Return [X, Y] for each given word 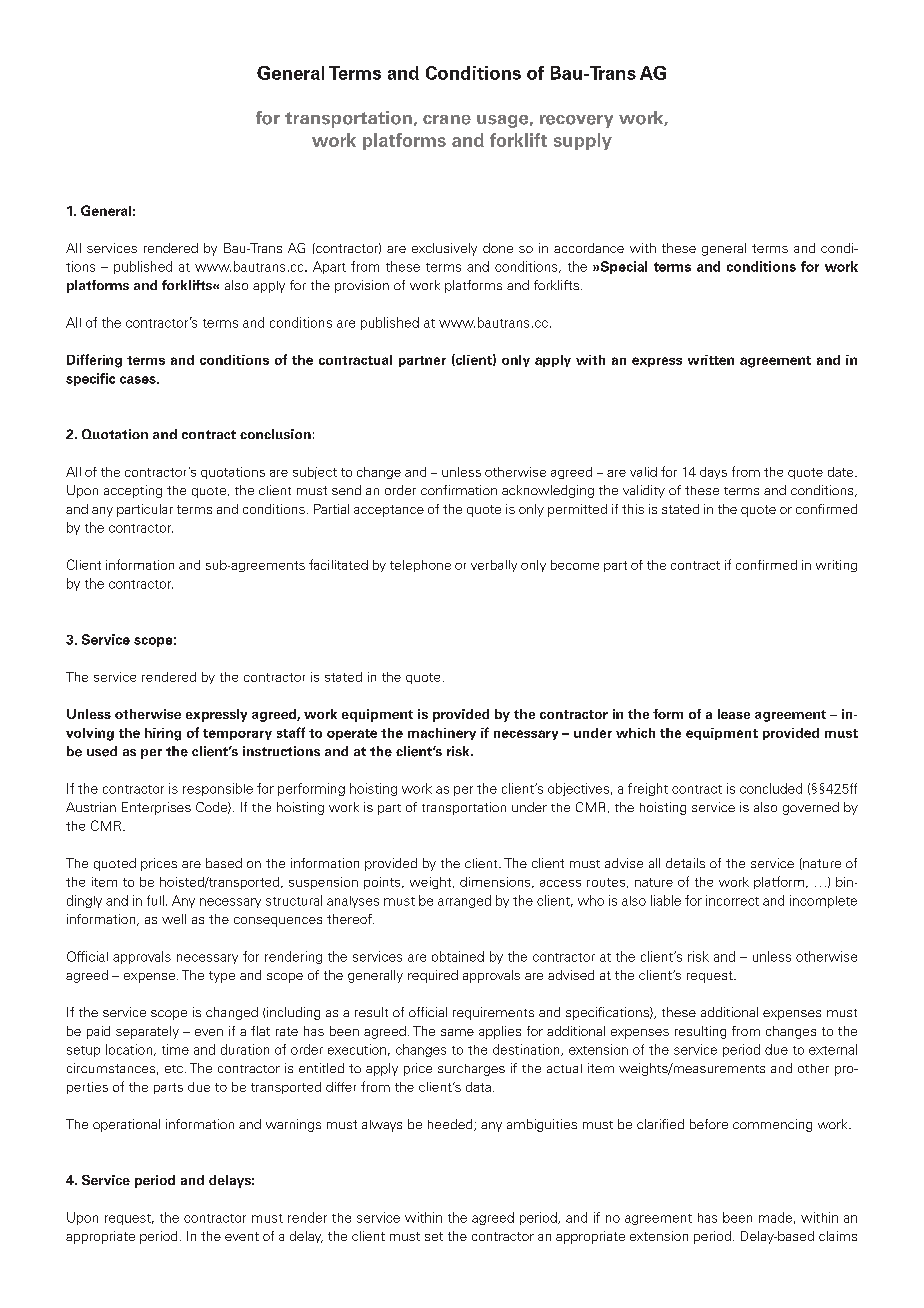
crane [447, 120]
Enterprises [156, 808]
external [833, 1049]
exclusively [444, 249]
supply [583, 141]
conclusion [275, 434]
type [222, 977]
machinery [442, 734]
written [711, 360]
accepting [133, 491]
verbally [494, 566]
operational [126, 1125]
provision [362, 286]
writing [836, 566]
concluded [771, 788]
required [433, 976]
